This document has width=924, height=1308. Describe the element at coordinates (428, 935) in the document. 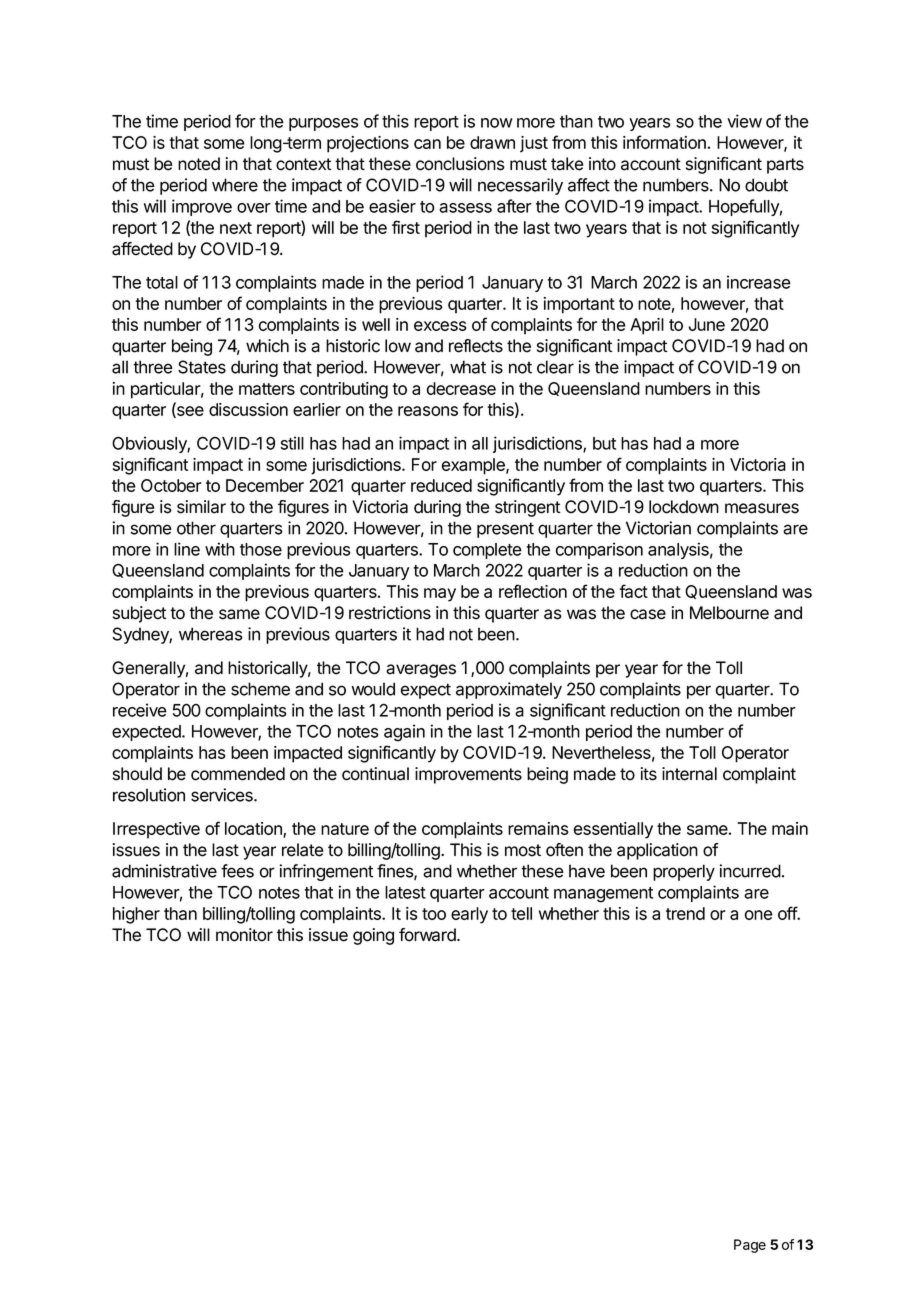

I see `forward` at that location.
